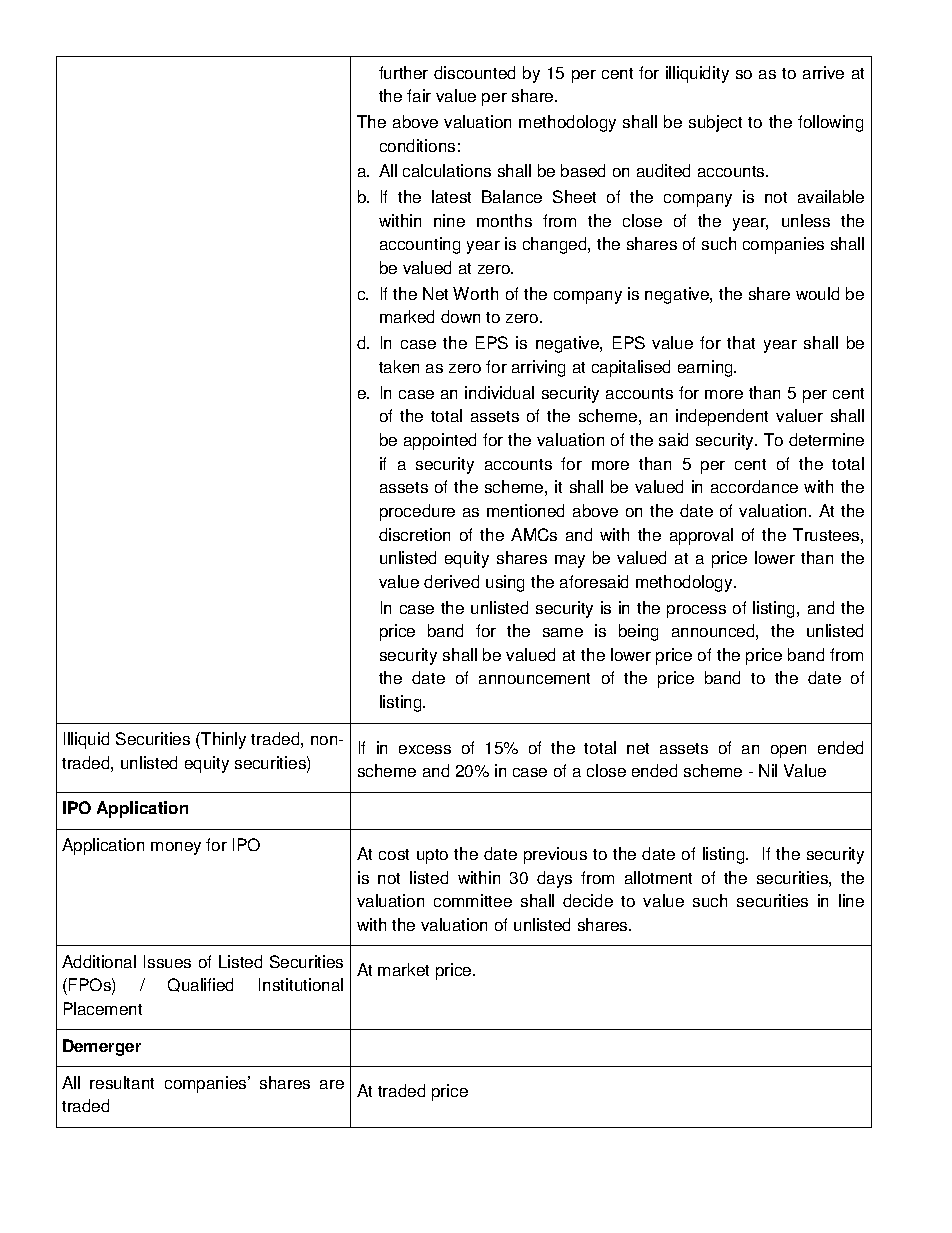  I want to click on subject, so click(715, 123).
